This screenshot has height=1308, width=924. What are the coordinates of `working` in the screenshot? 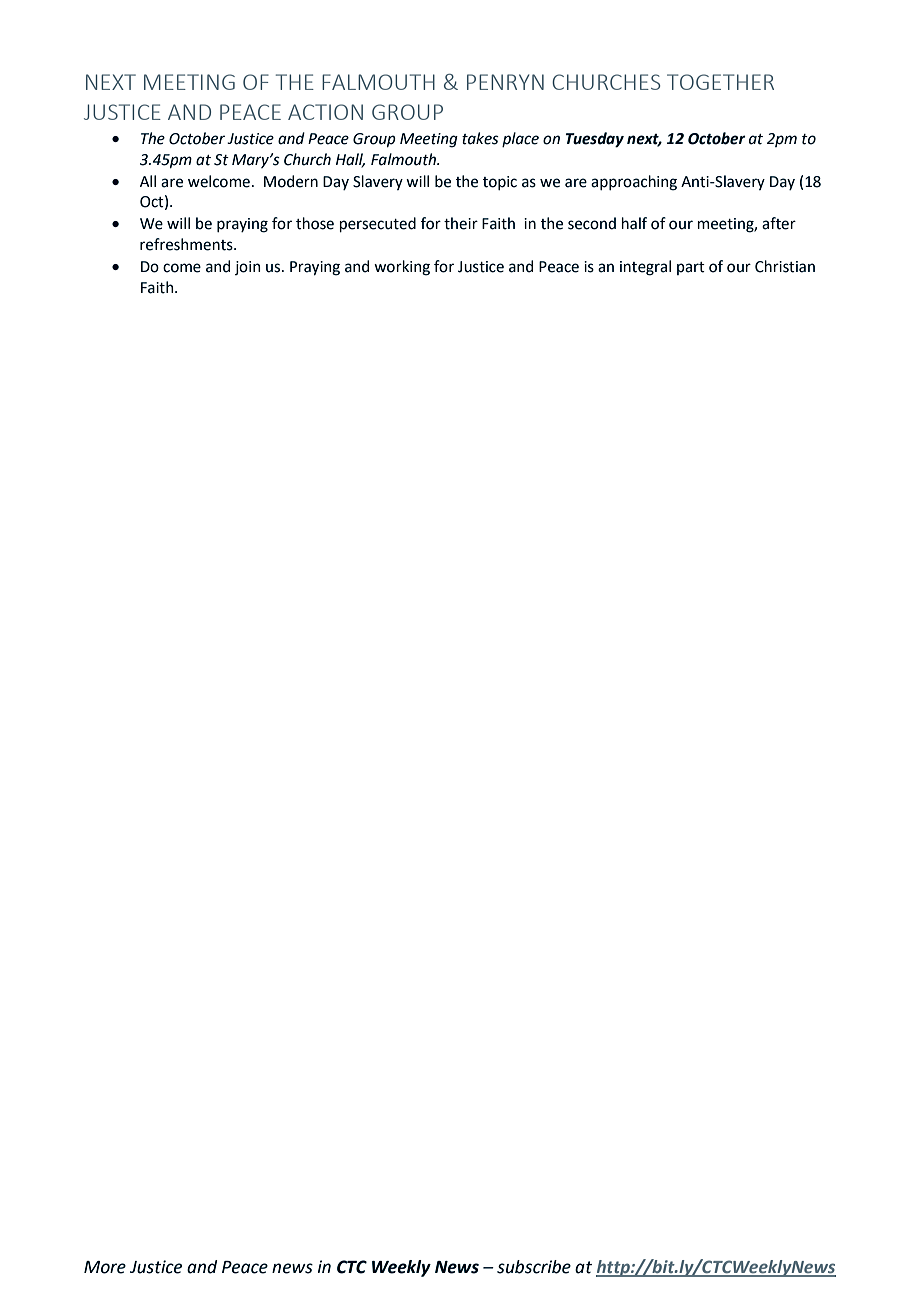 It's located at (402, 268).
